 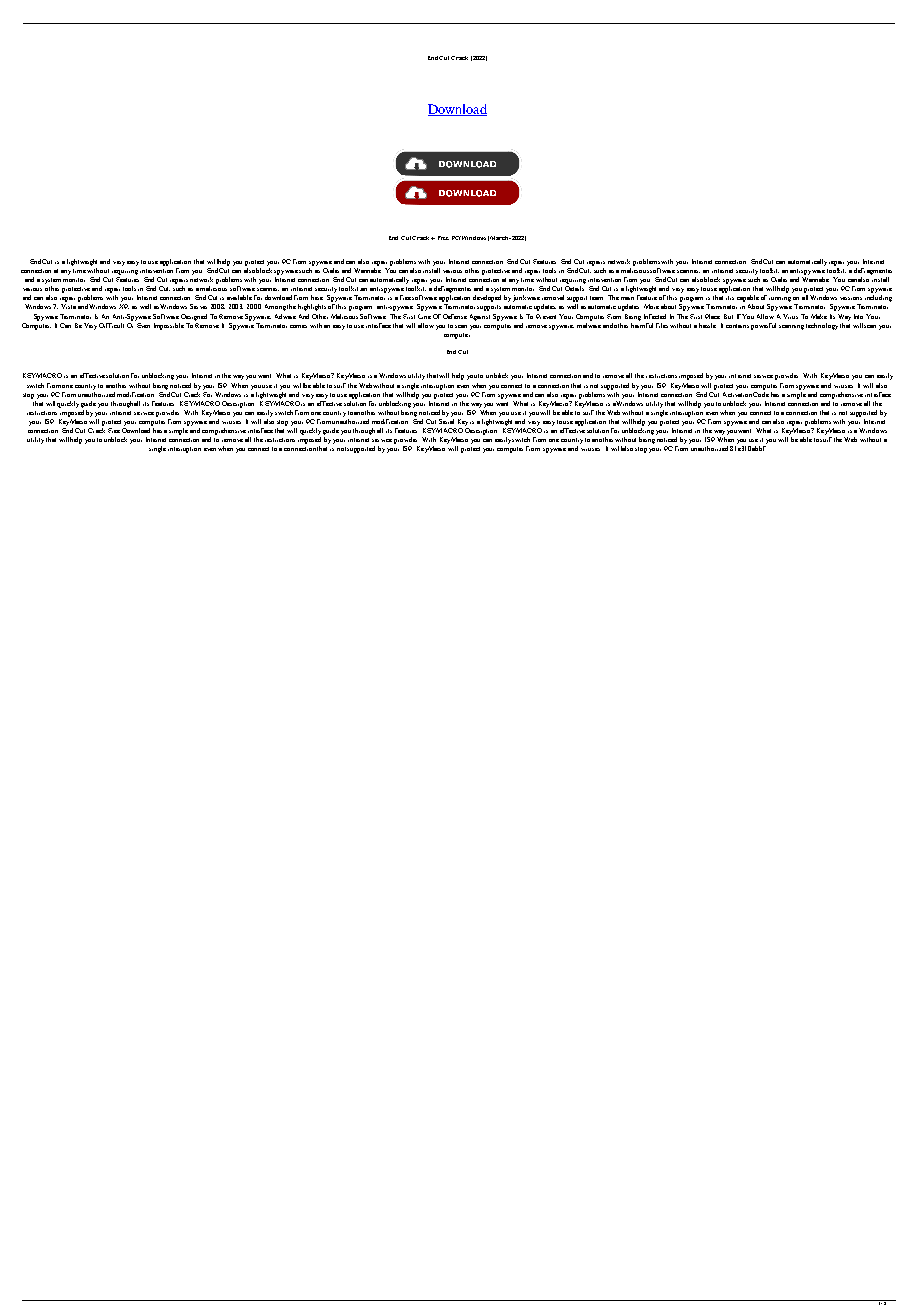 I want to click on Serial, so click(x=446, y=420).
